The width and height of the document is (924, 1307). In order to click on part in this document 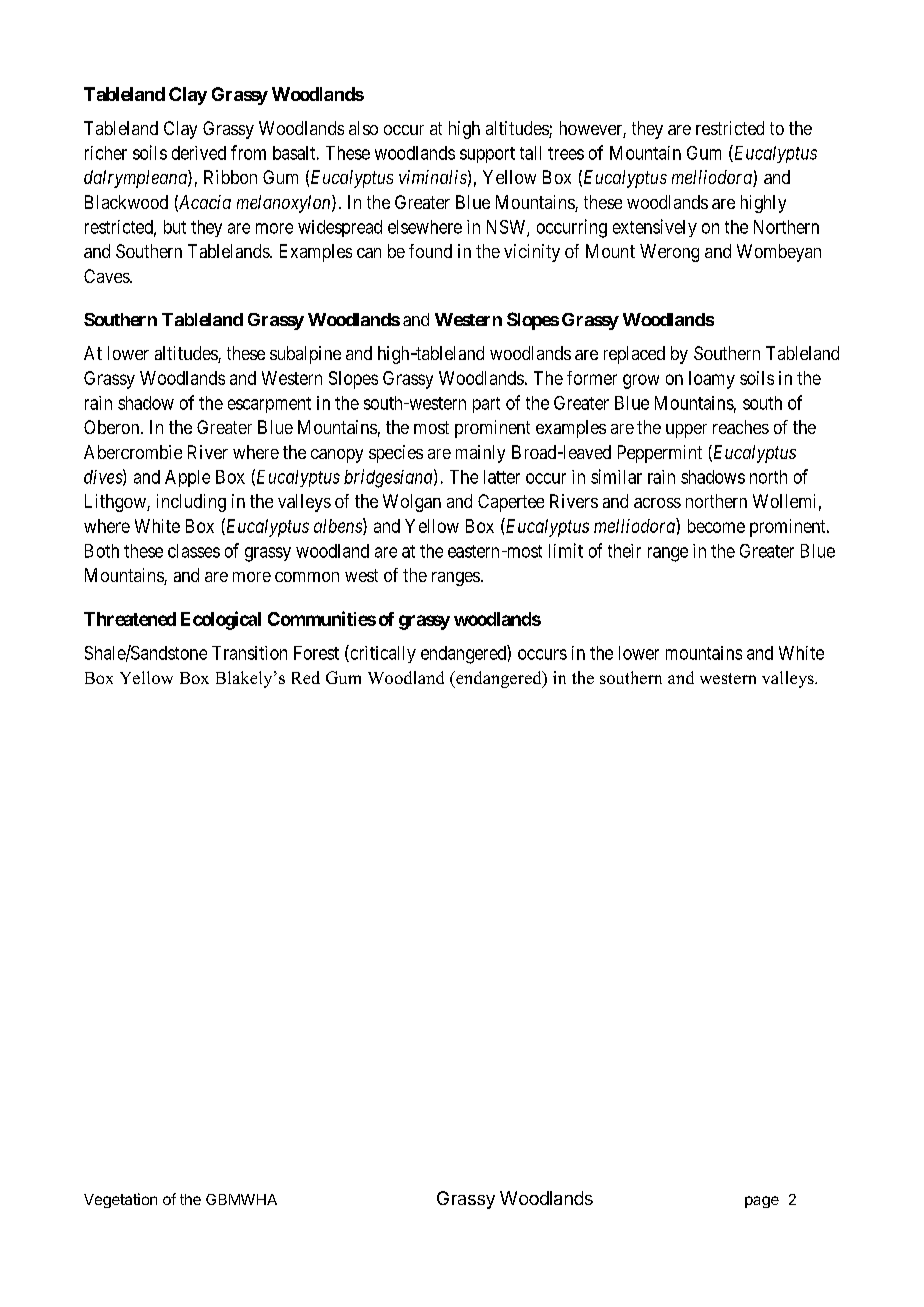, I will do `click(486, 405)`.
